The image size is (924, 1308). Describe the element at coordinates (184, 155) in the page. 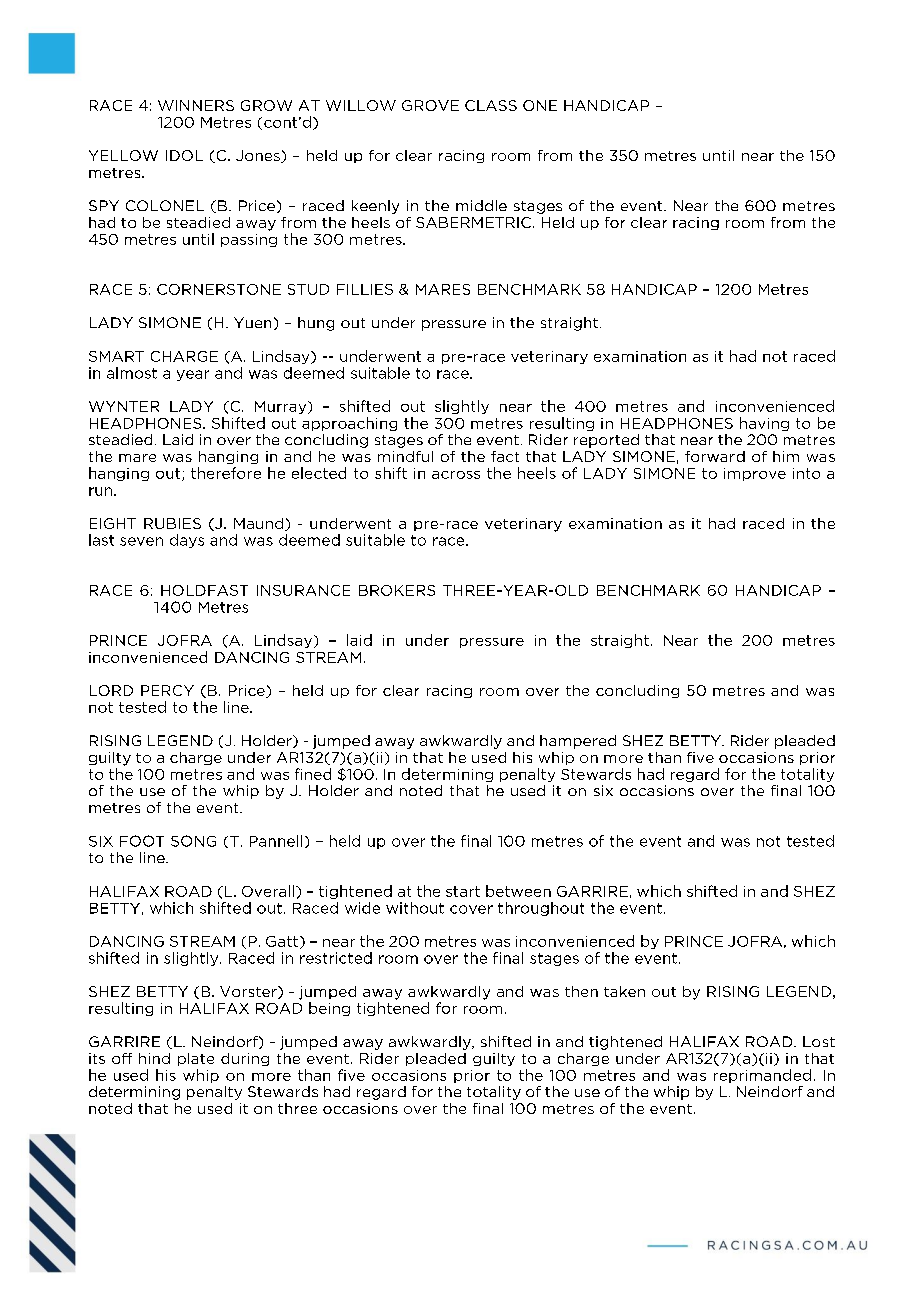

I see `IDOL` at that location.
